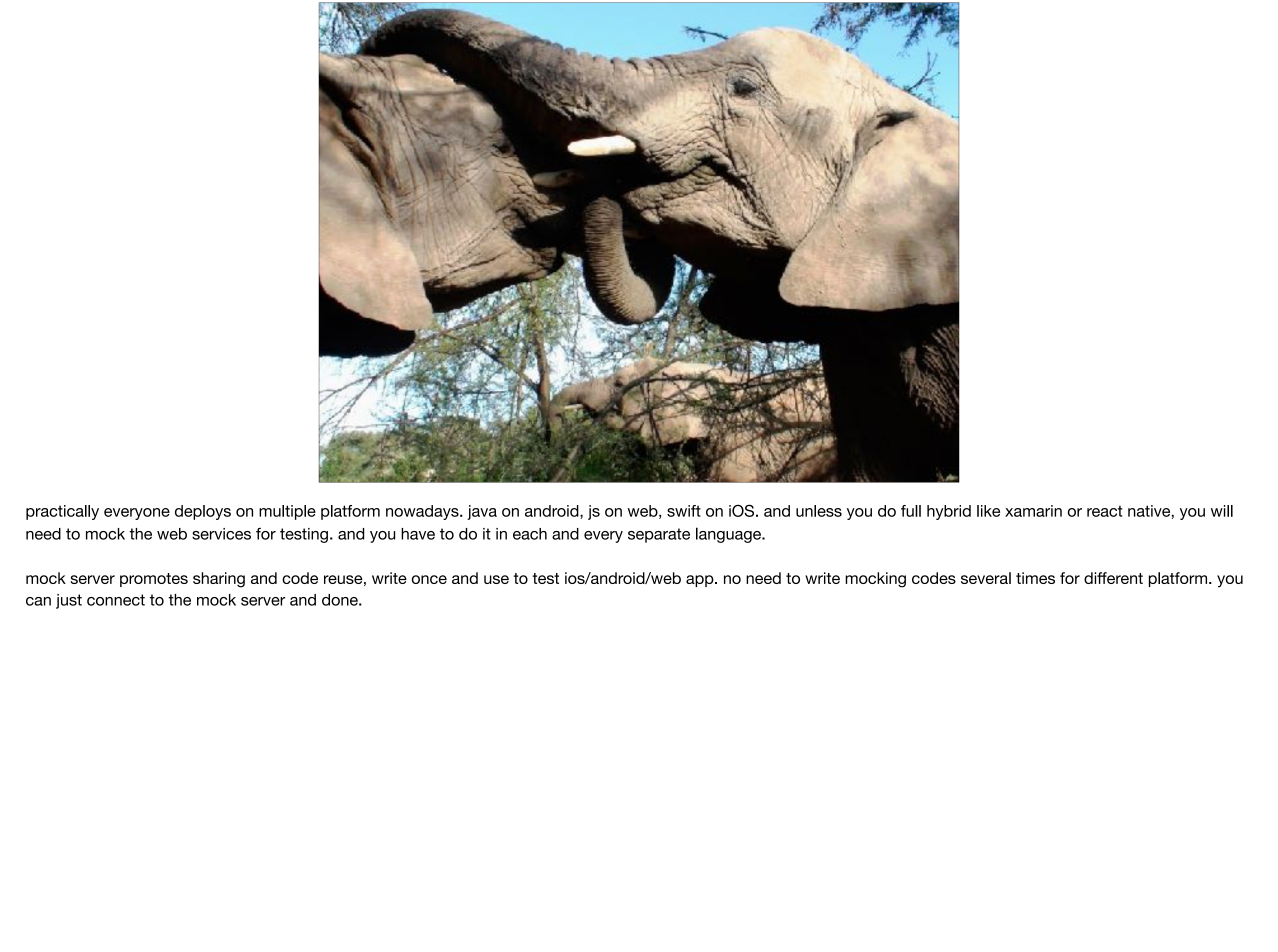 The image size is (1278, 952). Describe the element at coordinates (221, 534) in the image. I see `services` at that location.
